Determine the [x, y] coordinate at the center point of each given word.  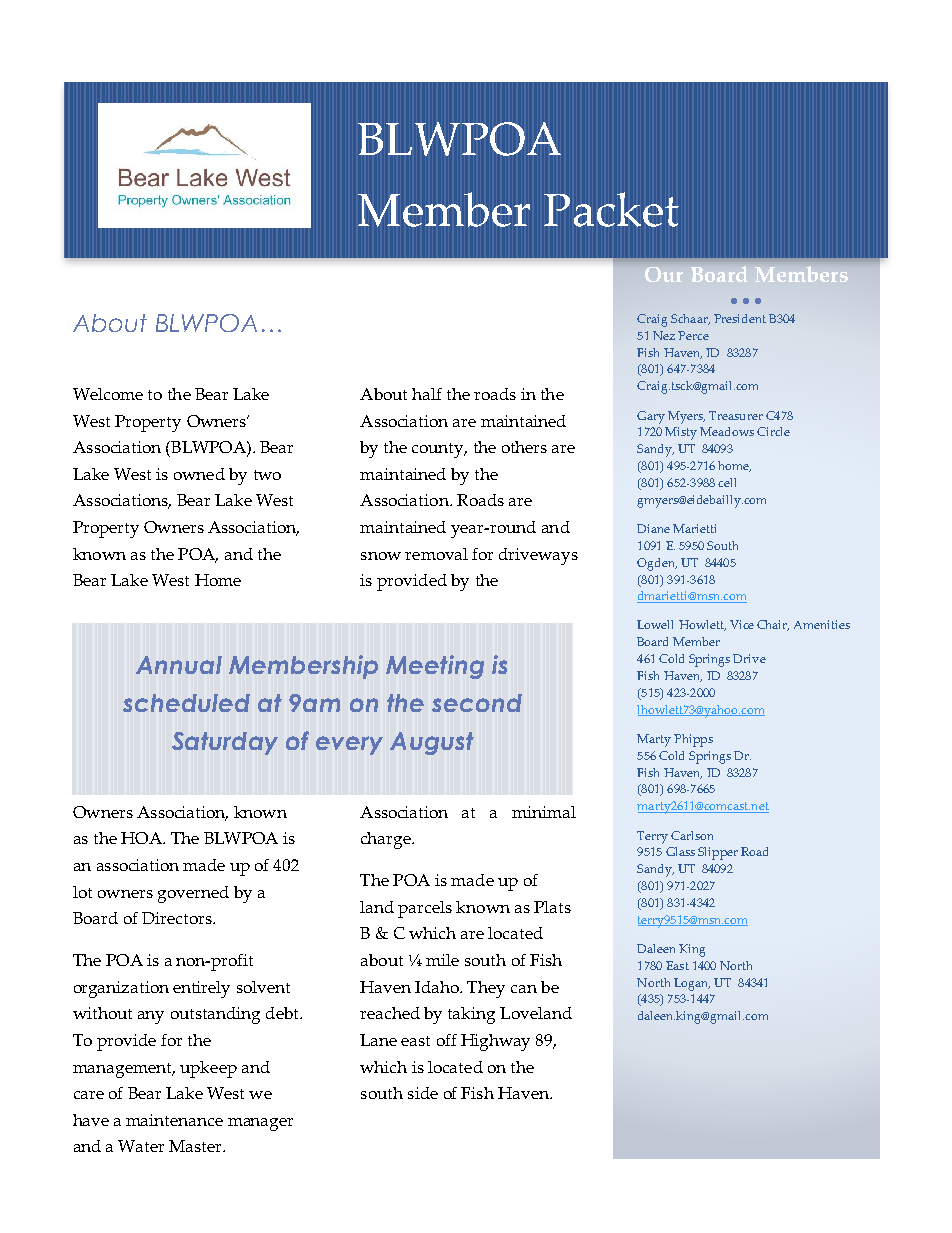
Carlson [692, 835]
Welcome [108, 394]
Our [664, 274]
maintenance [174, 1120]
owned [199, 474]
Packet [611, 209]
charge [387, 840]
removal [436, 554]
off [447, 1040]
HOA [142, 838]
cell [727, 482]
